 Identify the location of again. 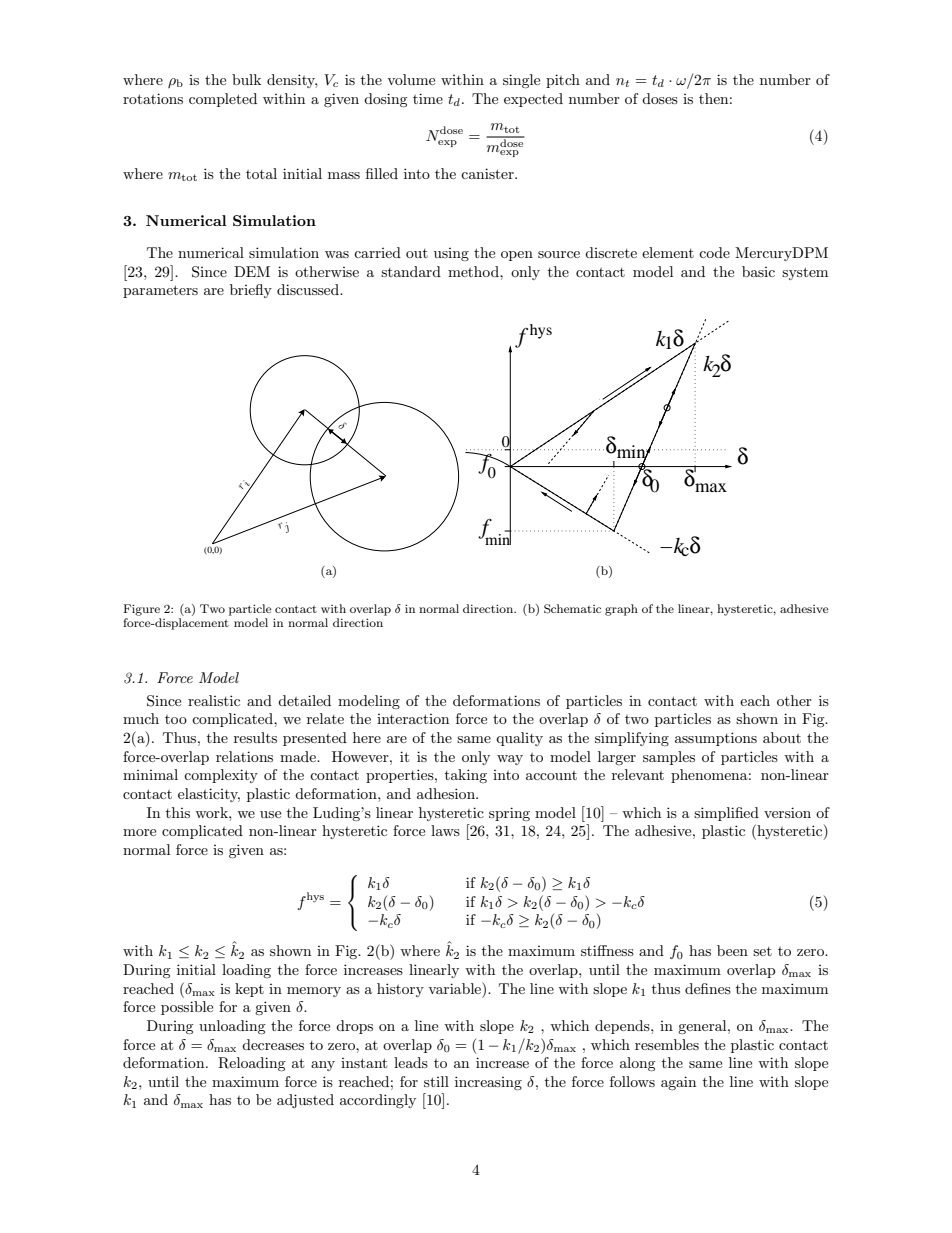
(678, 1083).
